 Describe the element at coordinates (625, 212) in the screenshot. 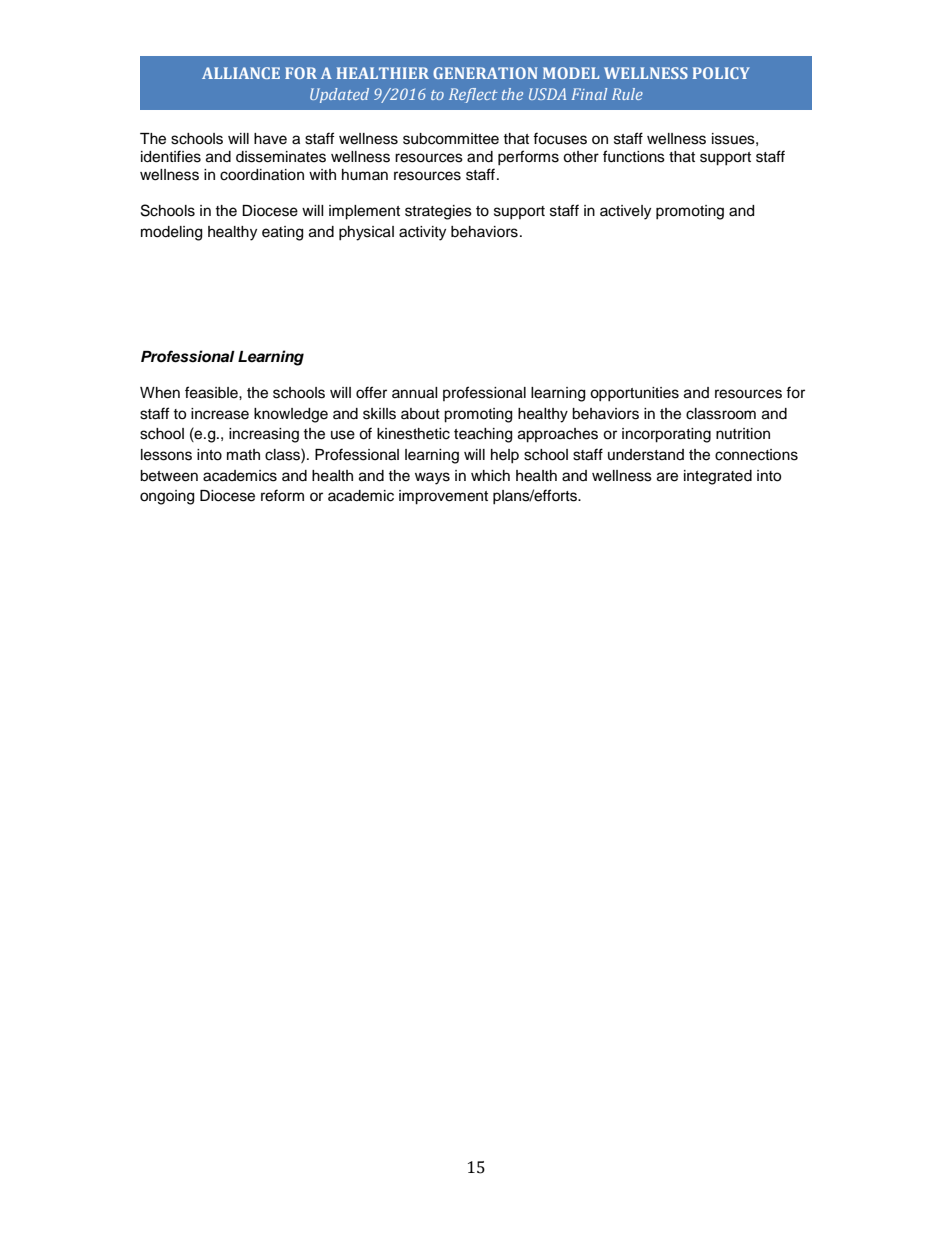

I see `actively` at that location.
